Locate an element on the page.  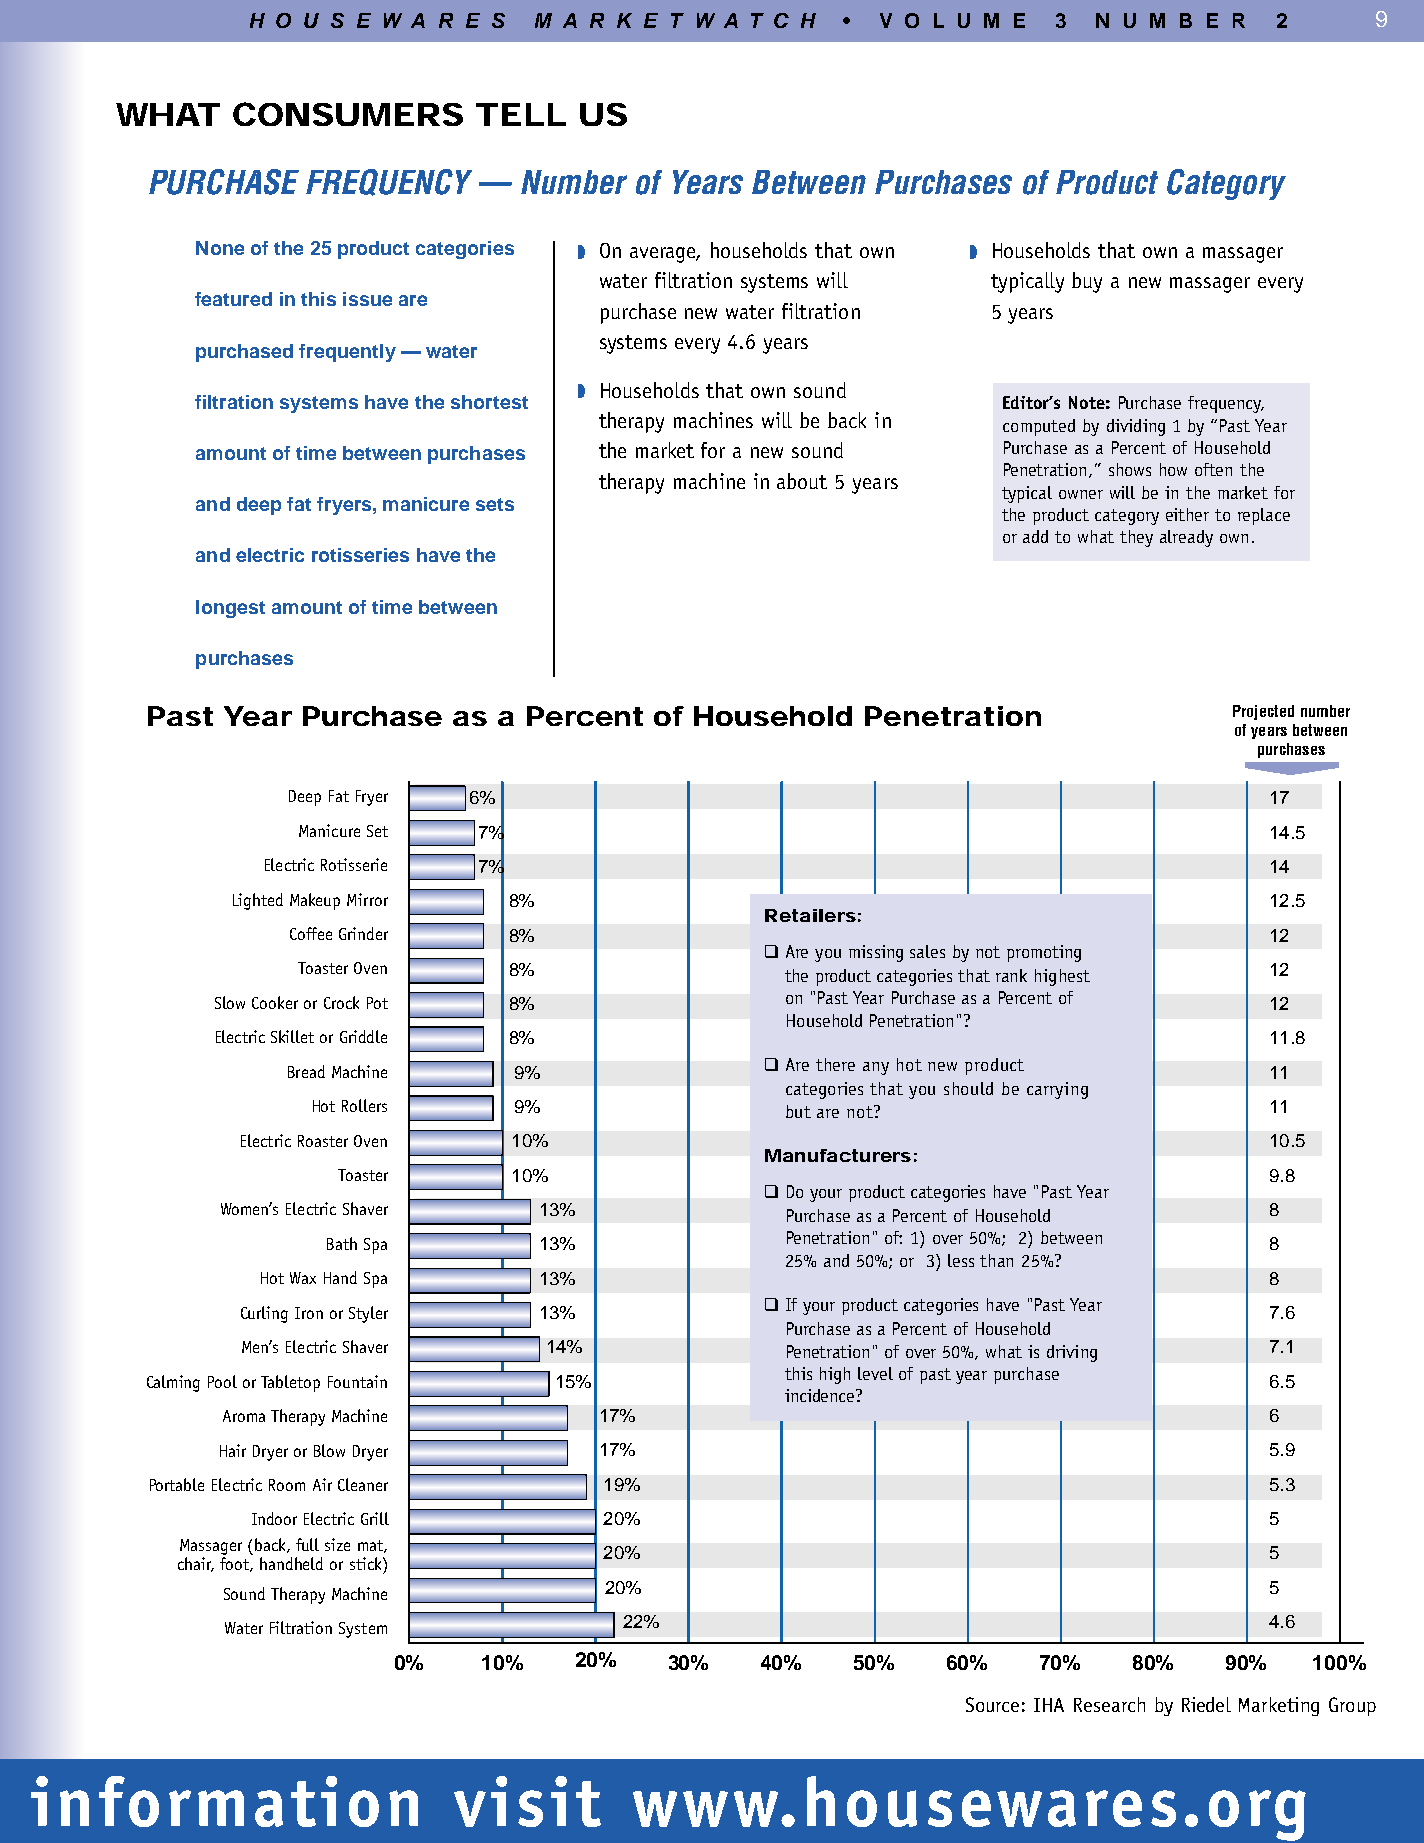
average is located at coordinates (664, 255).
